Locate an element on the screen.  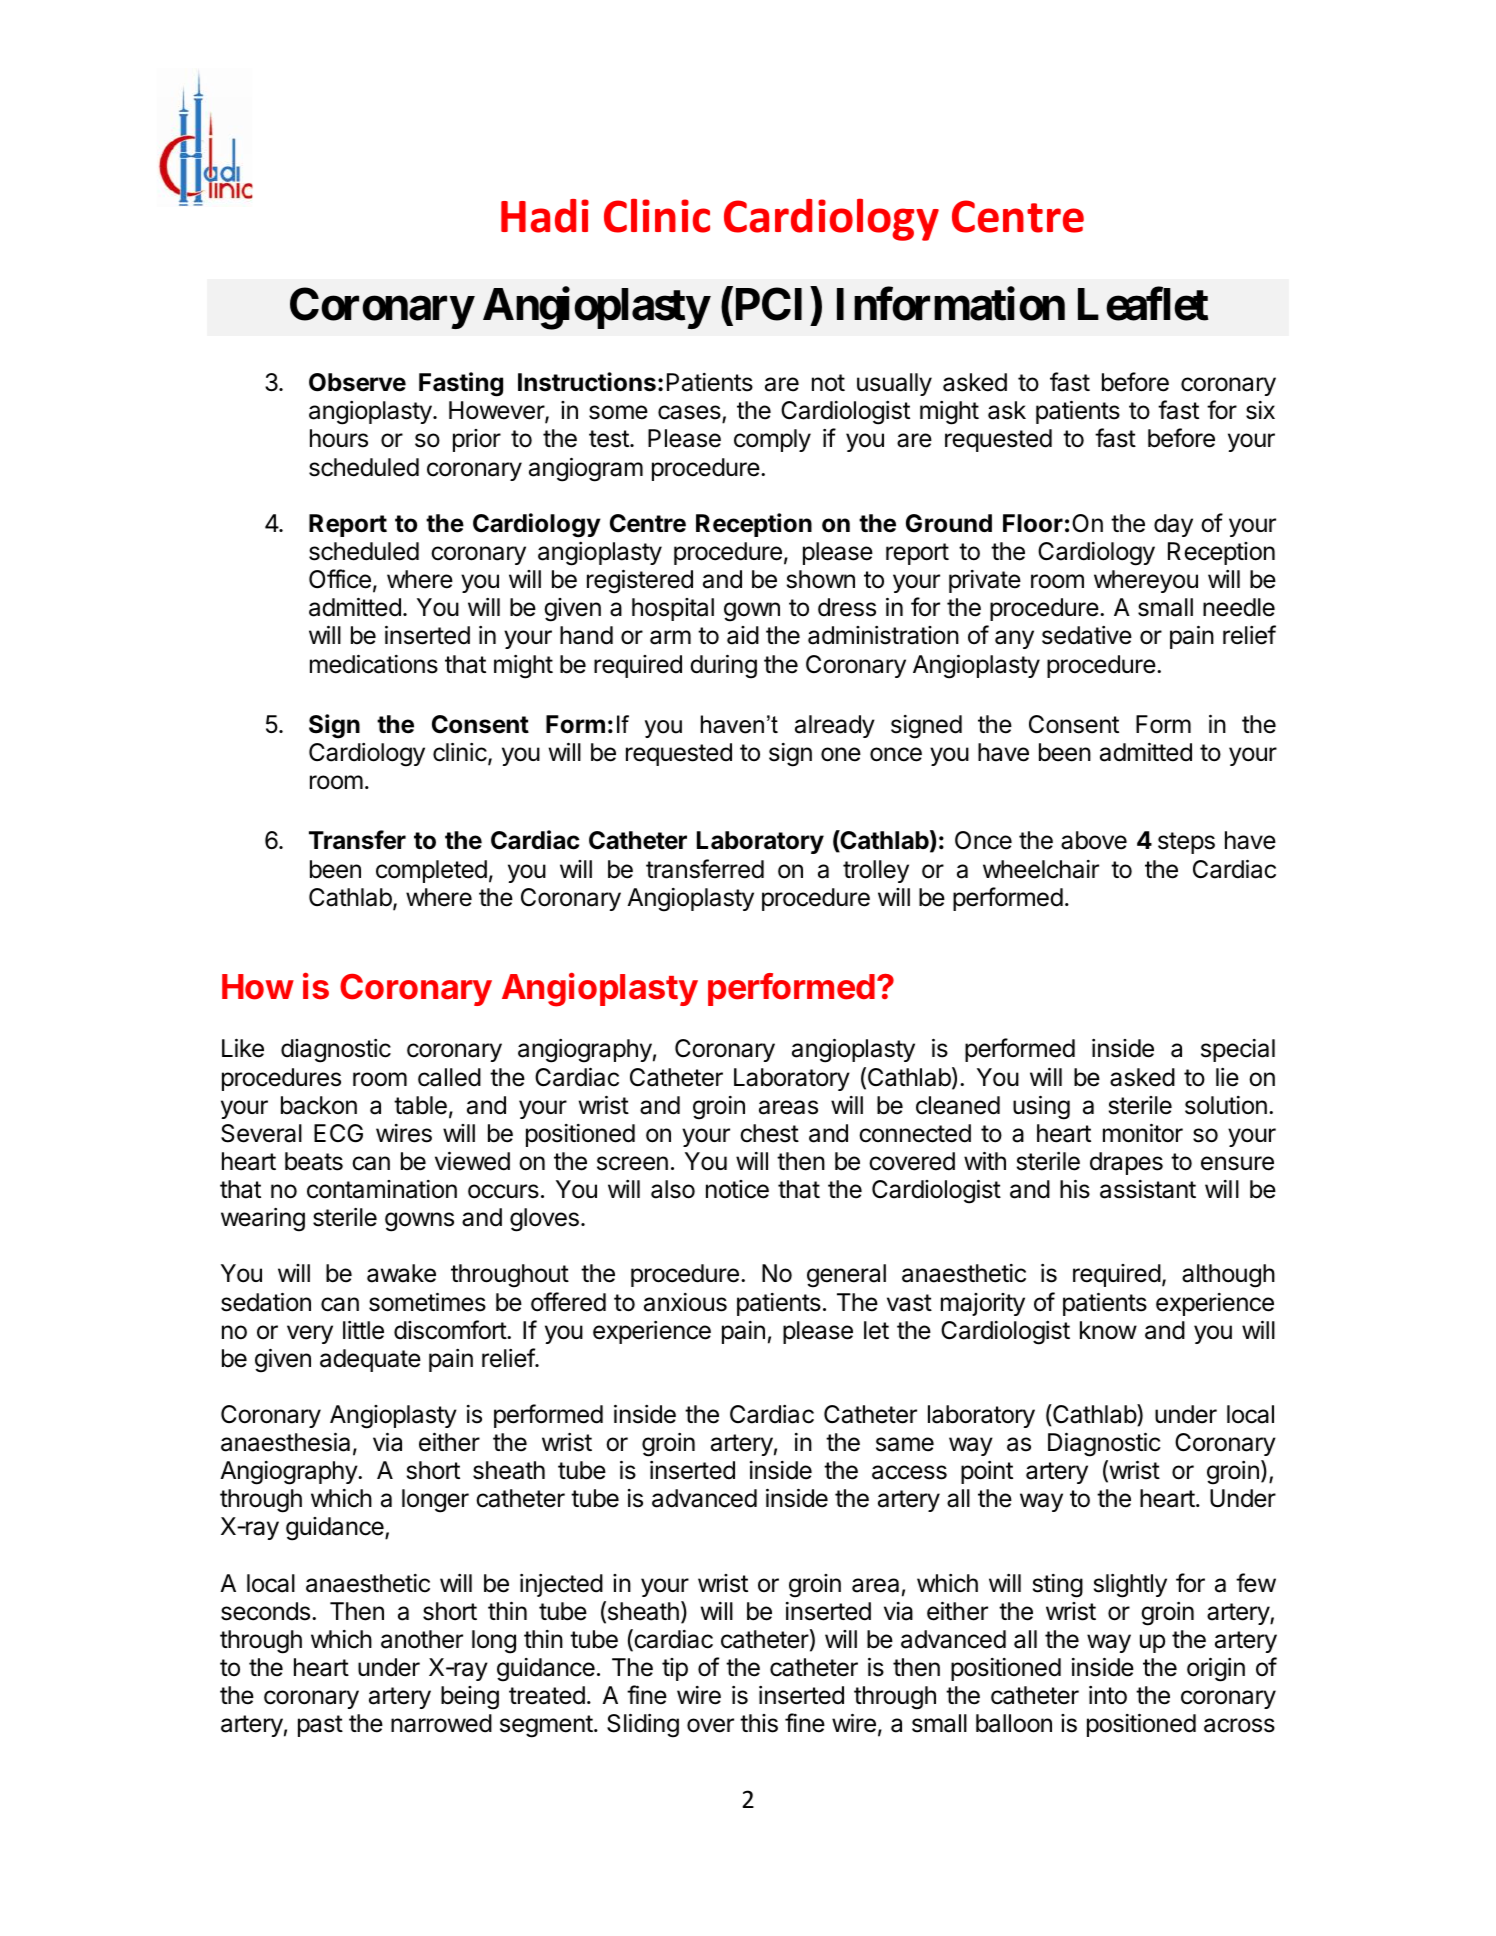
PCI is located at coordinates (767, 304).
